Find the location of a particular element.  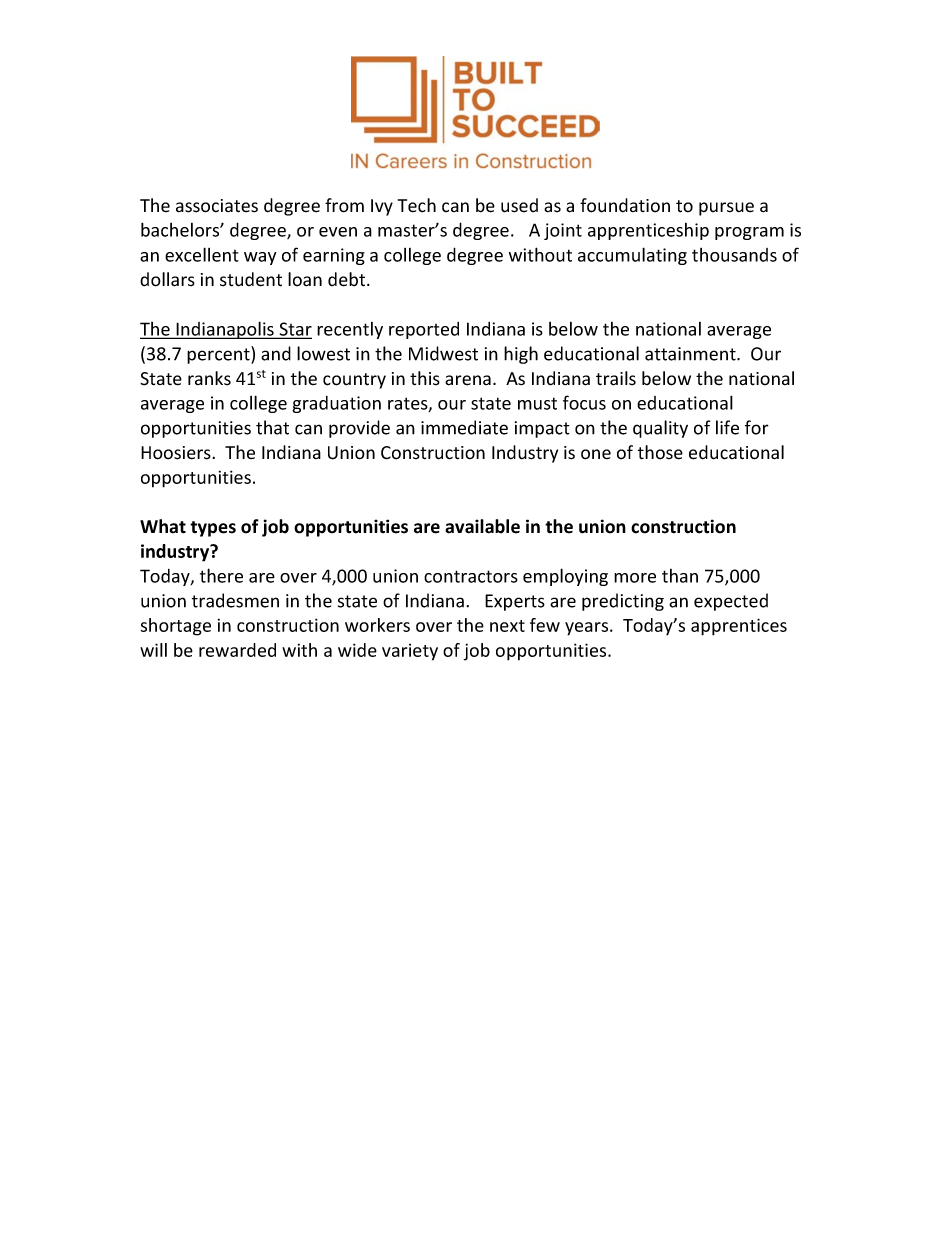

pursue is located at coordinates (726, 209).
